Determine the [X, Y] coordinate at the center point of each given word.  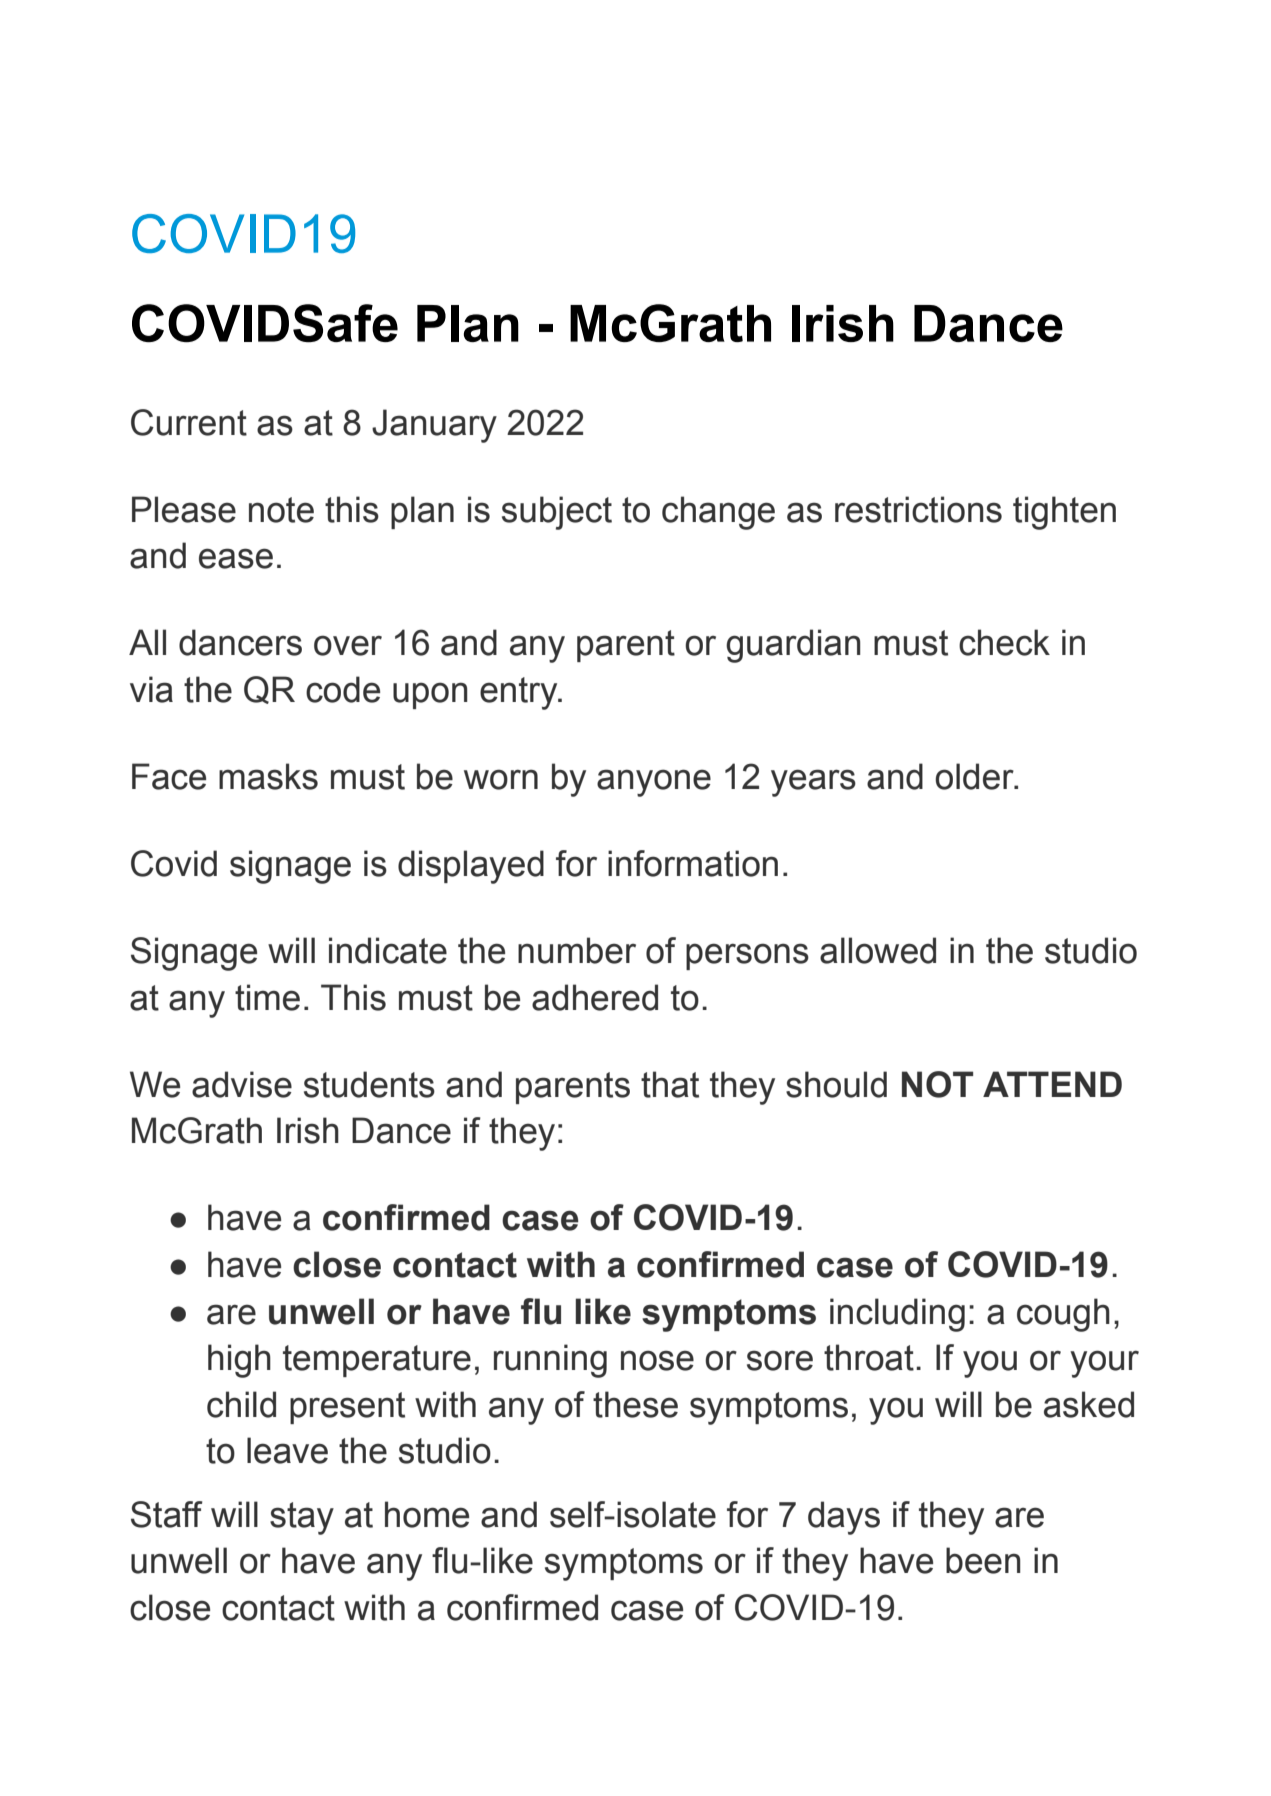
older [975, 776]
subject [557, 513]
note [281, 510]
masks [268, 776]
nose [657, 1360]
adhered [595, 997]
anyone [654, 783]
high [239, 1361]
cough [1063, 1315]
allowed [878, 950]
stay [302, 1518]
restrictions [918, 509]
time [267, 997]
